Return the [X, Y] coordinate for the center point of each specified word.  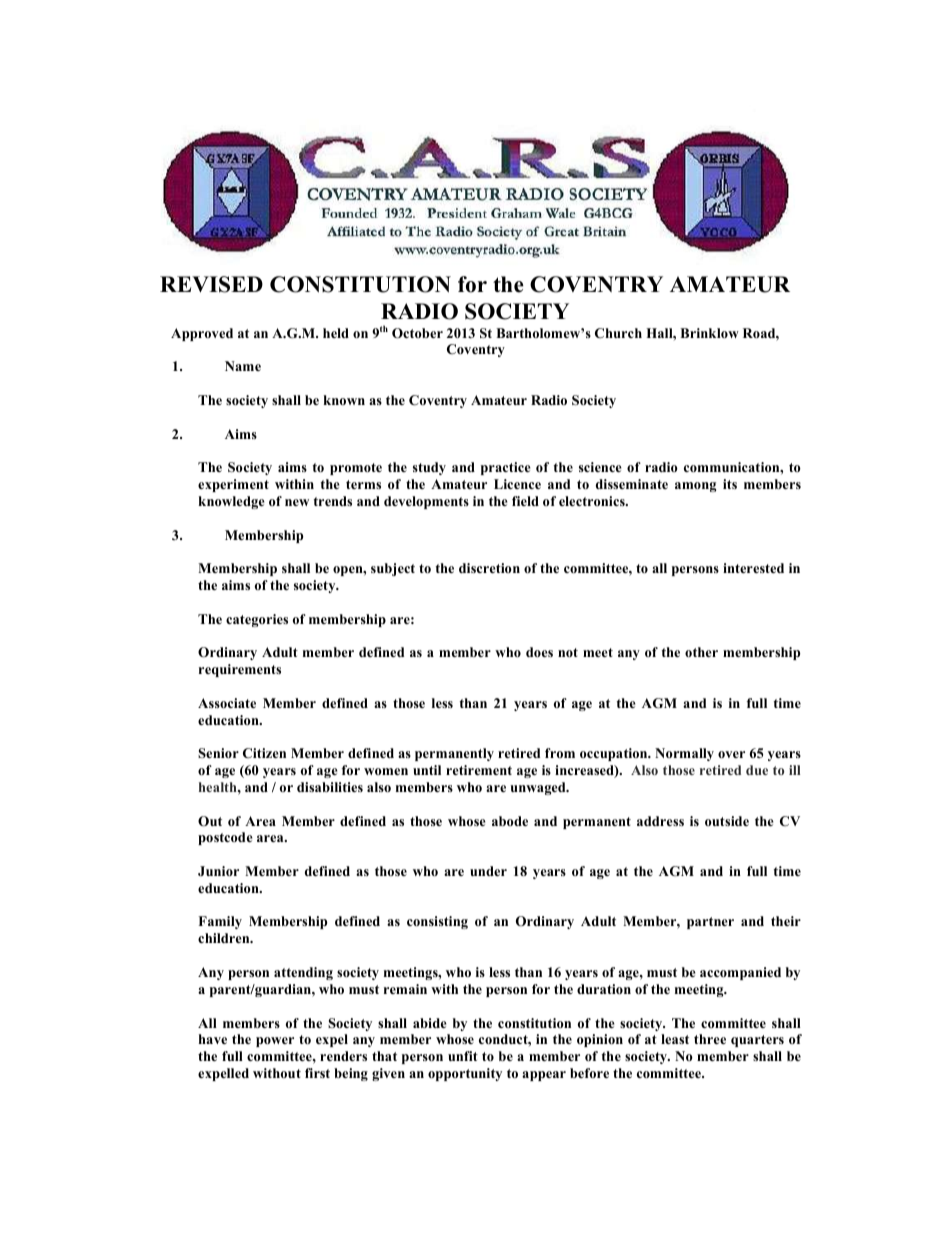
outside [727, 821]
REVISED [211, 284]
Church [618, 333]
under [488, 871]
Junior [218, 871]
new [297, 502]
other [701, 652]
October [417, 333]
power [275, 1042]
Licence [517, 484]
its [730, 484]
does [539, 652]
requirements [240, 670]
